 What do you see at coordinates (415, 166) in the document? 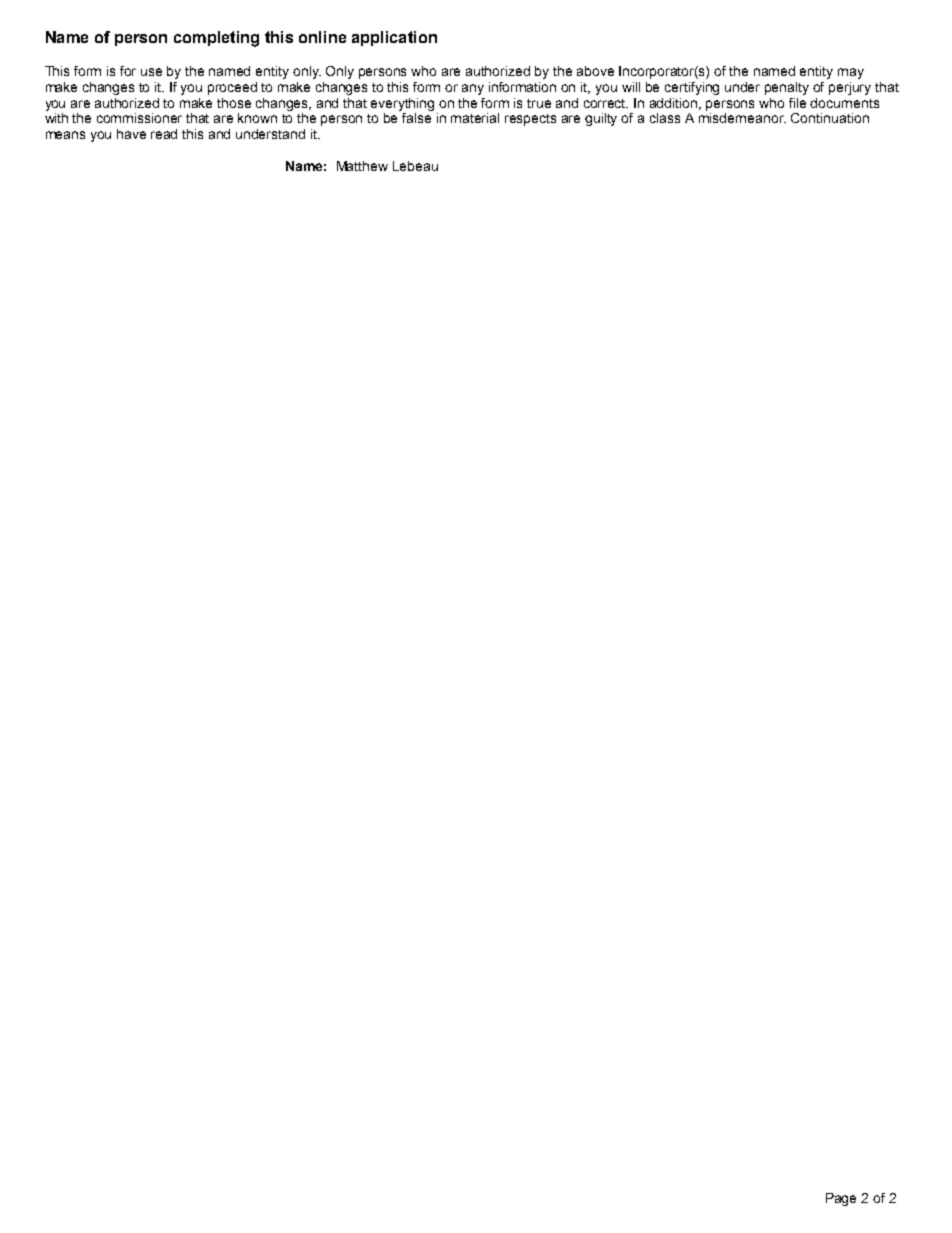
I see `Lebeau` at bounding box center [415, 166].
